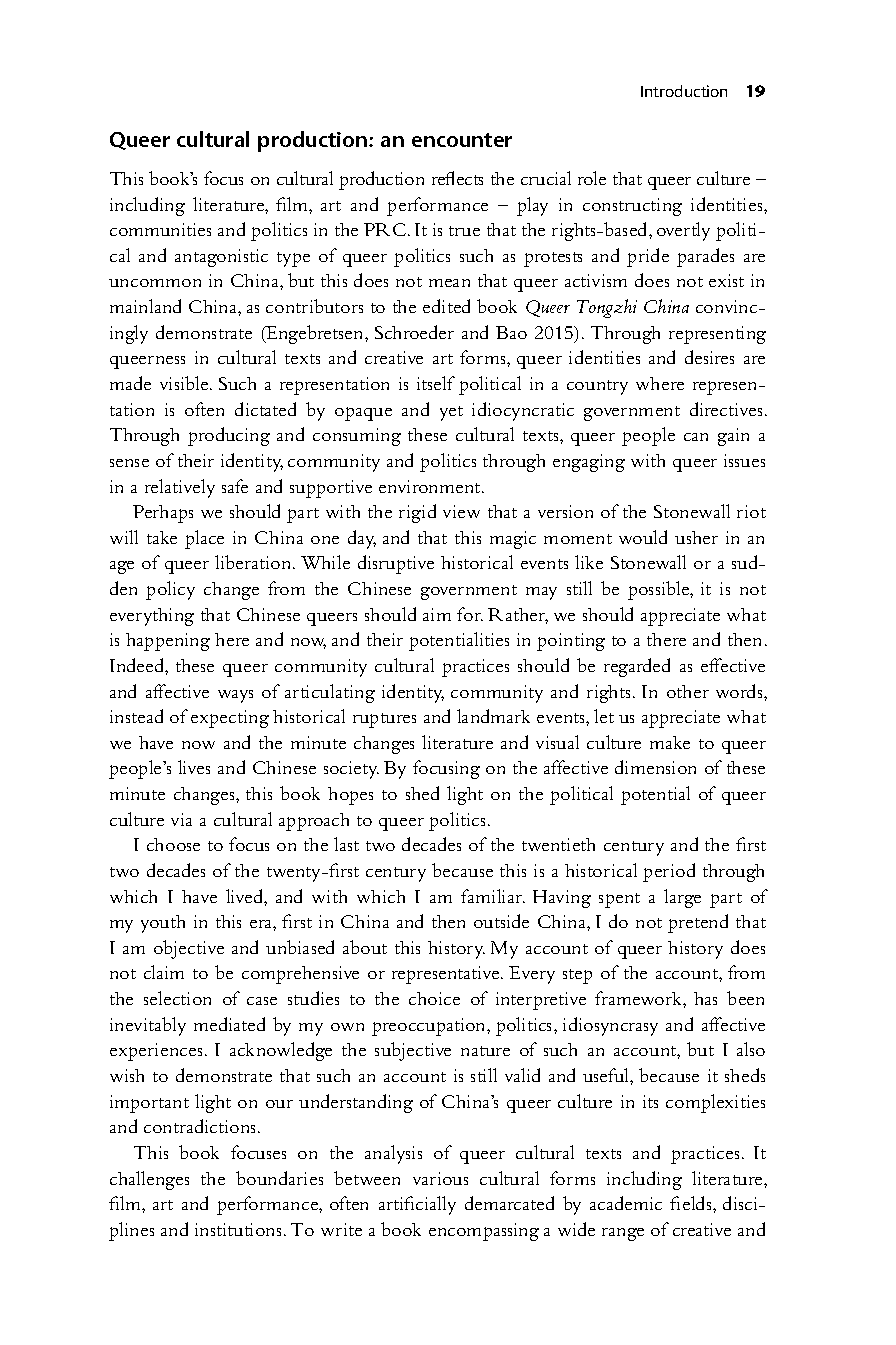 This screenshot has height=1345, width=896. I want to click on communities, so click(160, 229).
